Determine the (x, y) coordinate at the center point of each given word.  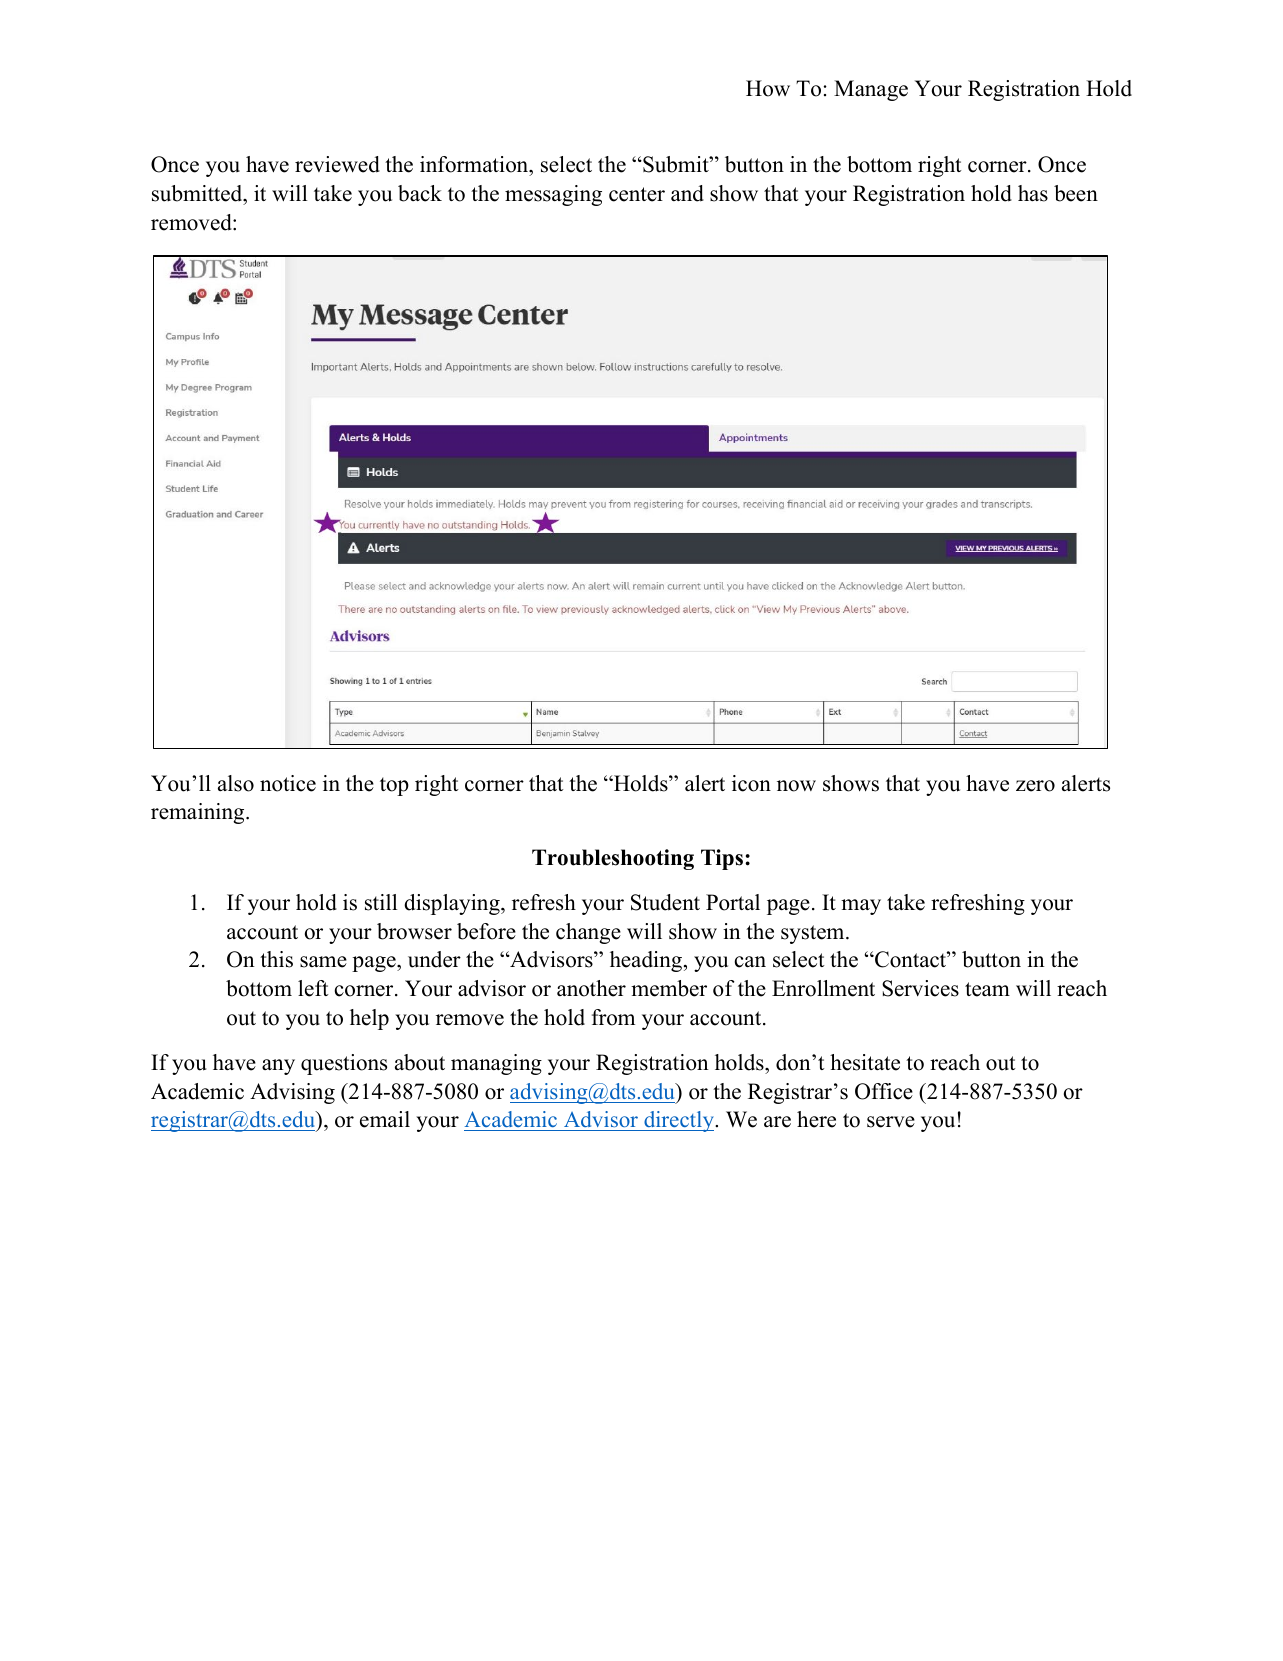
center (637, 194)
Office (884, 1091)
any (278, 1067)
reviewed (337, 164)
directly (679, 1121)
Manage (871, 90)
